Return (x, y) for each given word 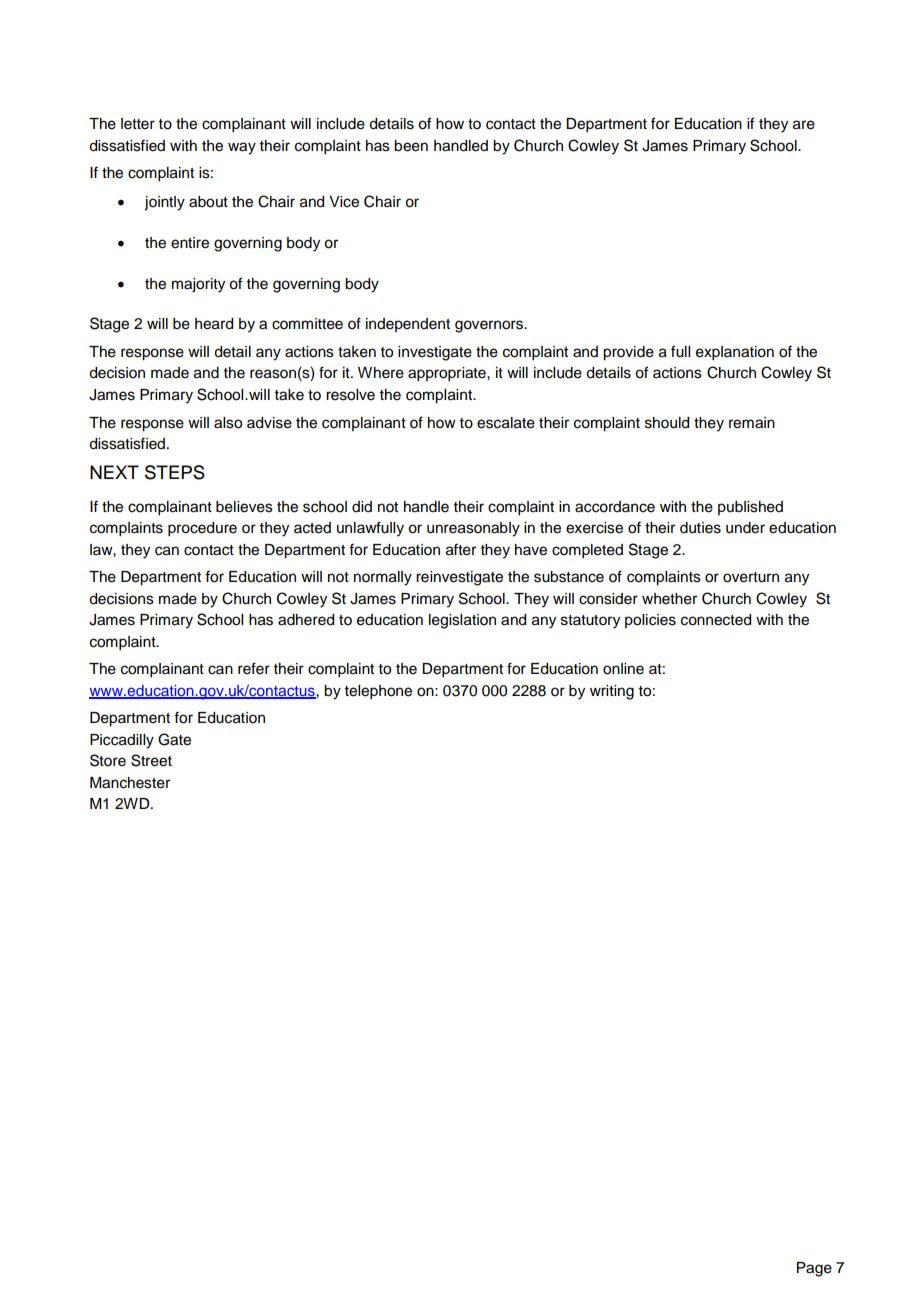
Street (151, 760)
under (745, 528)
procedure (202, 529)
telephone (378, 692)
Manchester (130, 783)
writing (612, 692)
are (804, 125)
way (242, 148)
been (411, 146)
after (461, 549)
